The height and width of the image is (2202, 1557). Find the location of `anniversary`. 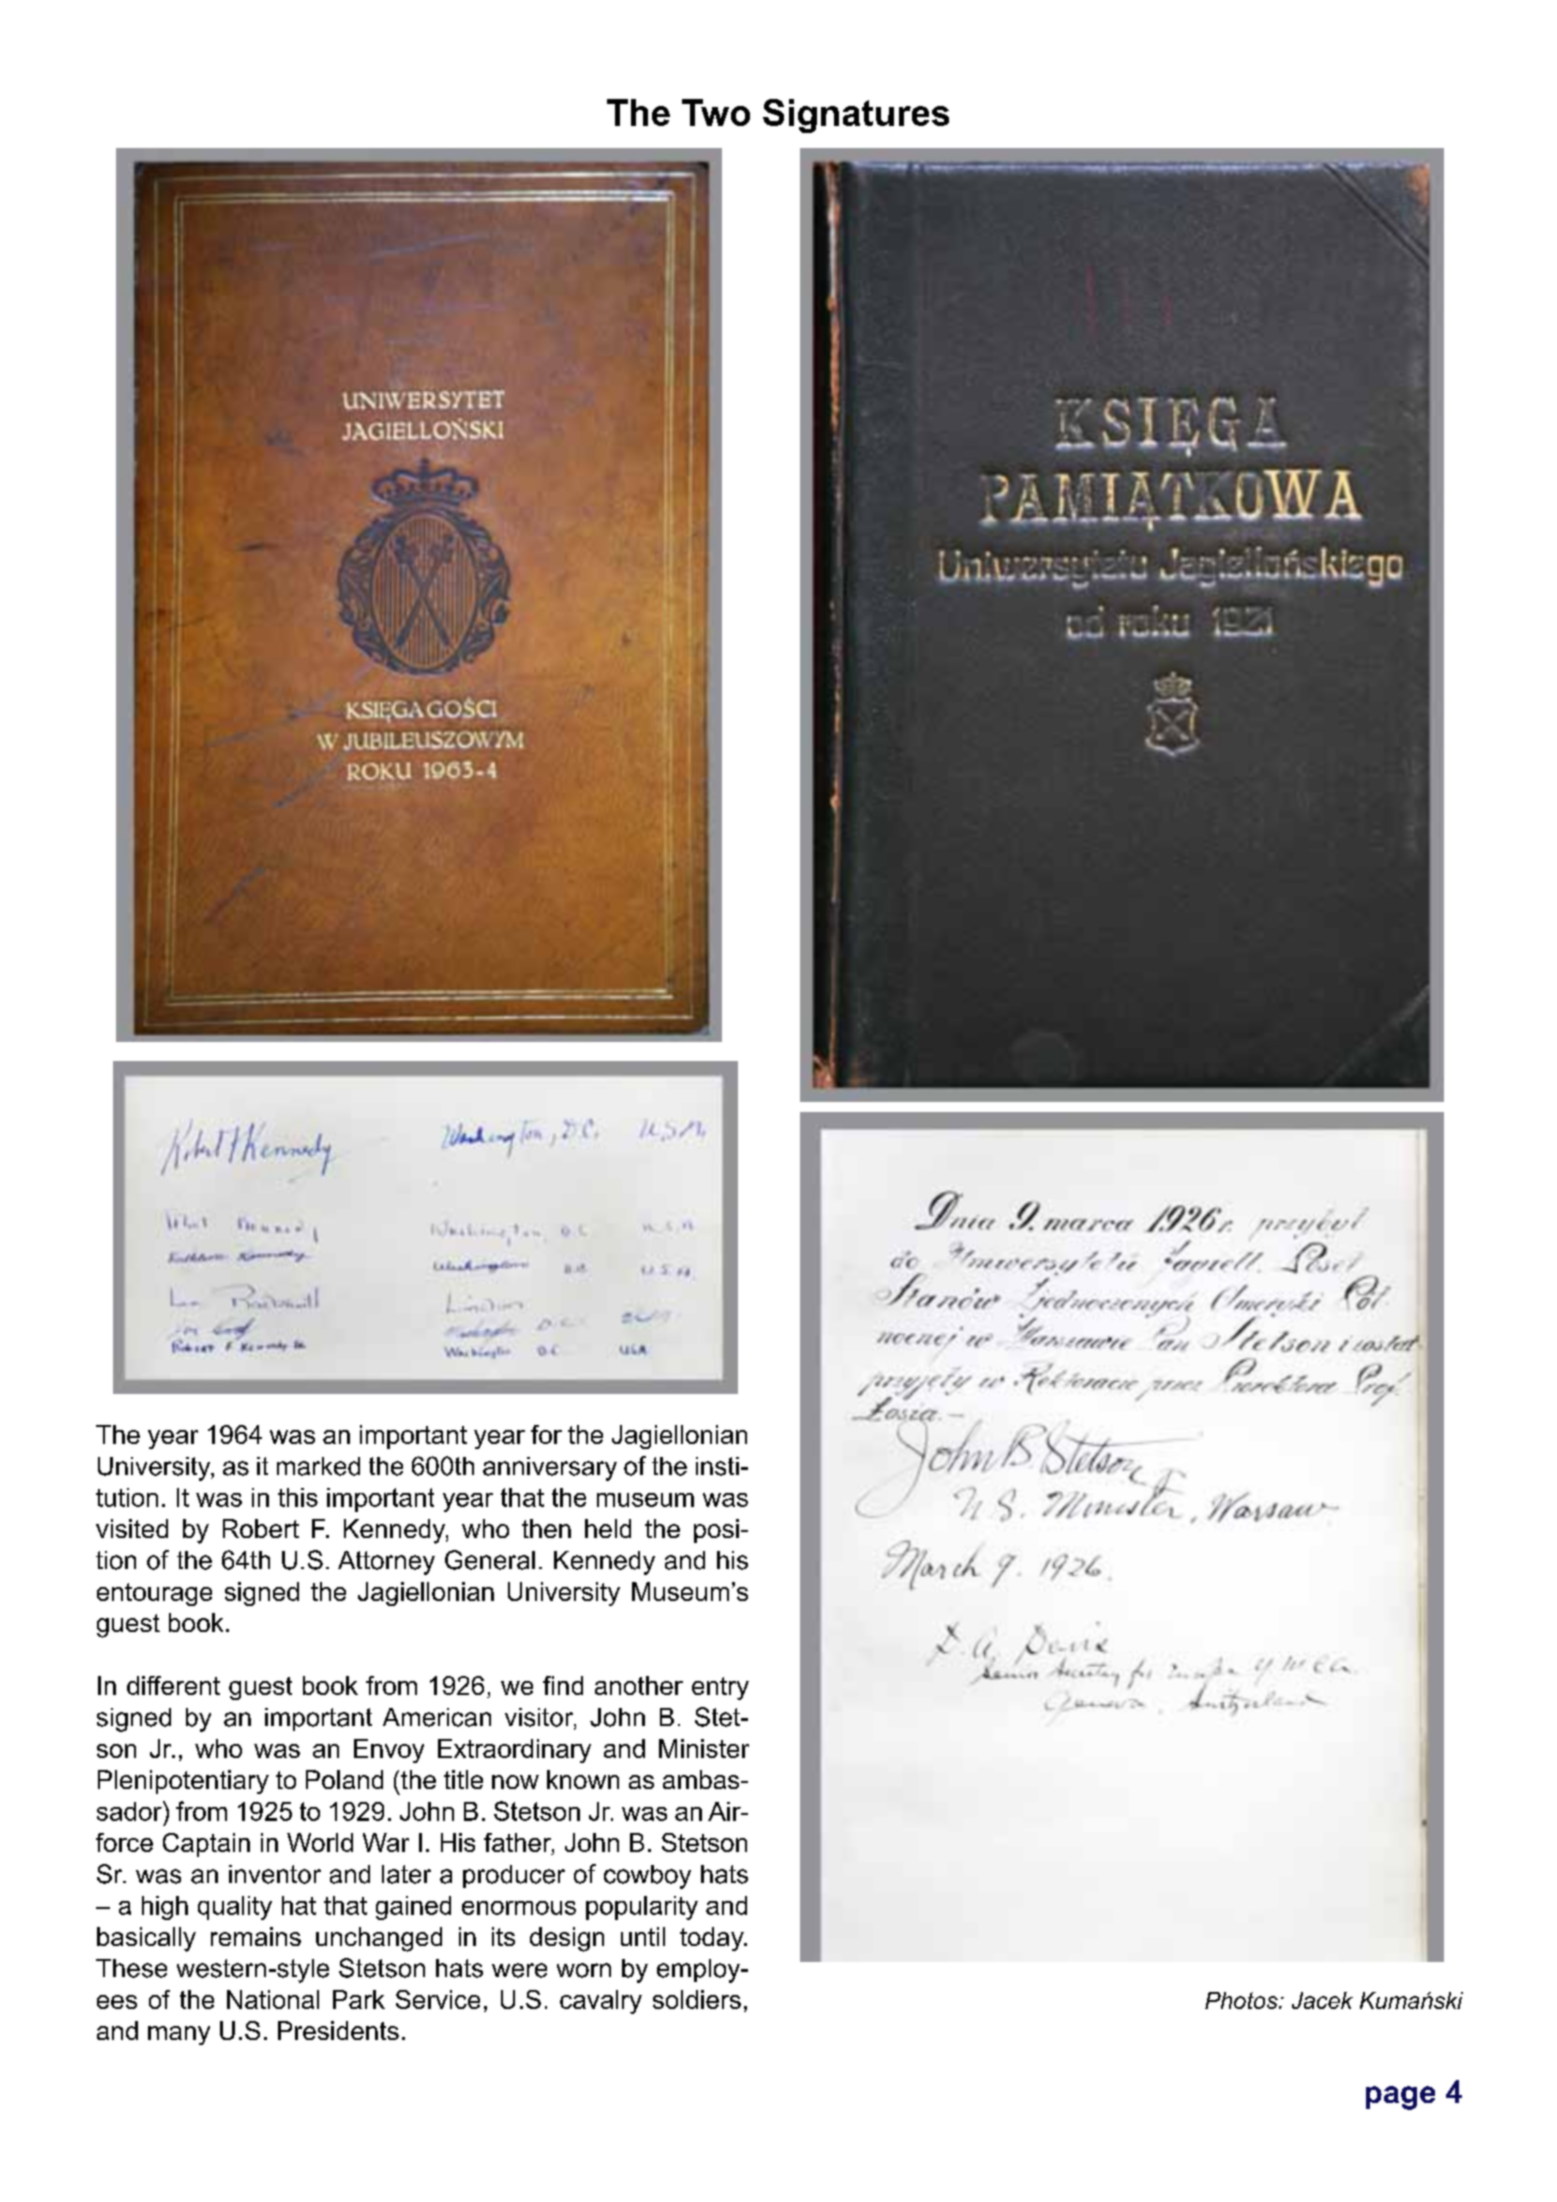

anniversary is located at coordinates (550, 1469).
